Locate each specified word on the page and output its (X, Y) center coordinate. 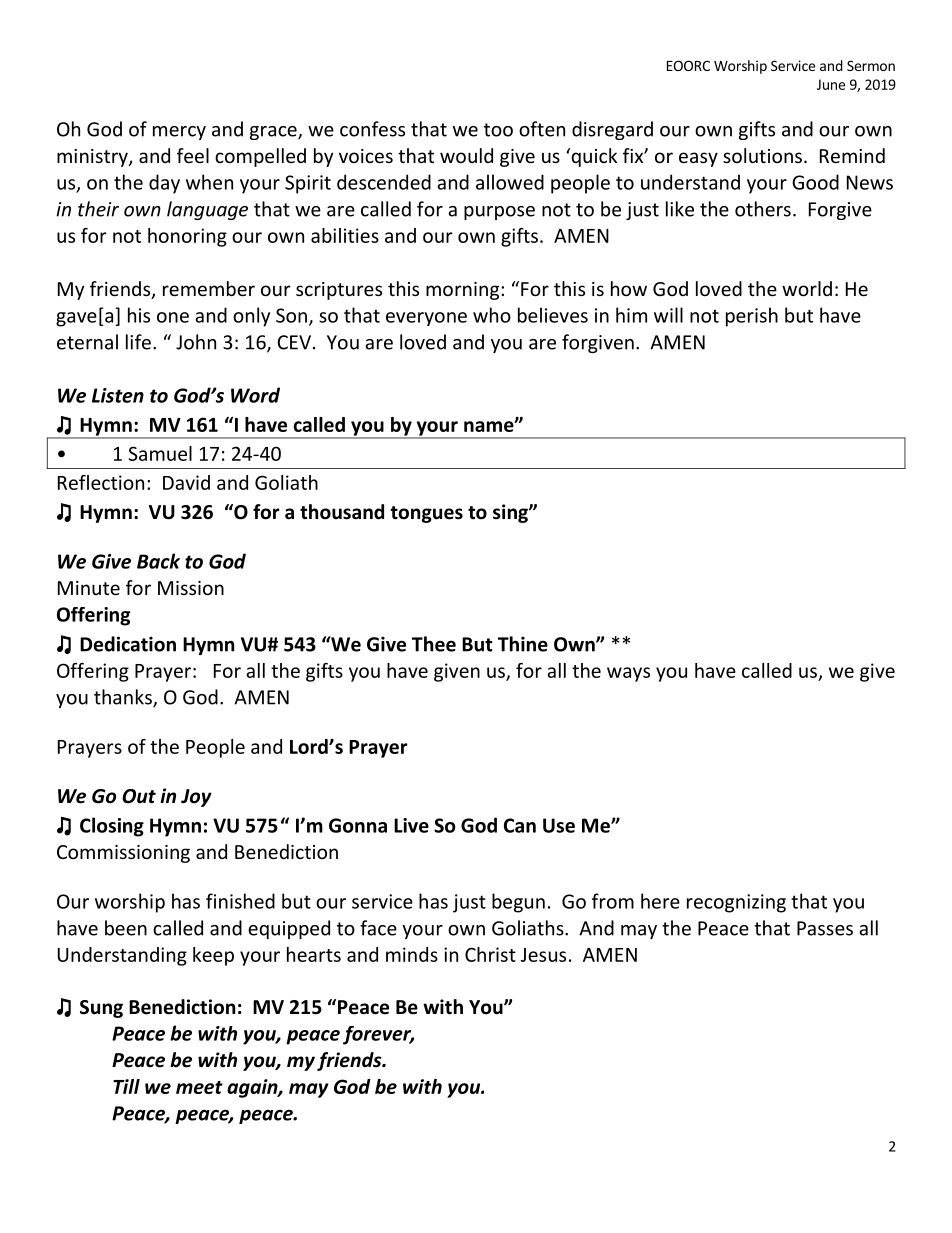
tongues (426, 514)
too (498, 130)
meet (199, 1087)
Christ (490, 954)
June (831, 84)
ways (628, 674)
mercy (179, 133)
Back (158, 561)
